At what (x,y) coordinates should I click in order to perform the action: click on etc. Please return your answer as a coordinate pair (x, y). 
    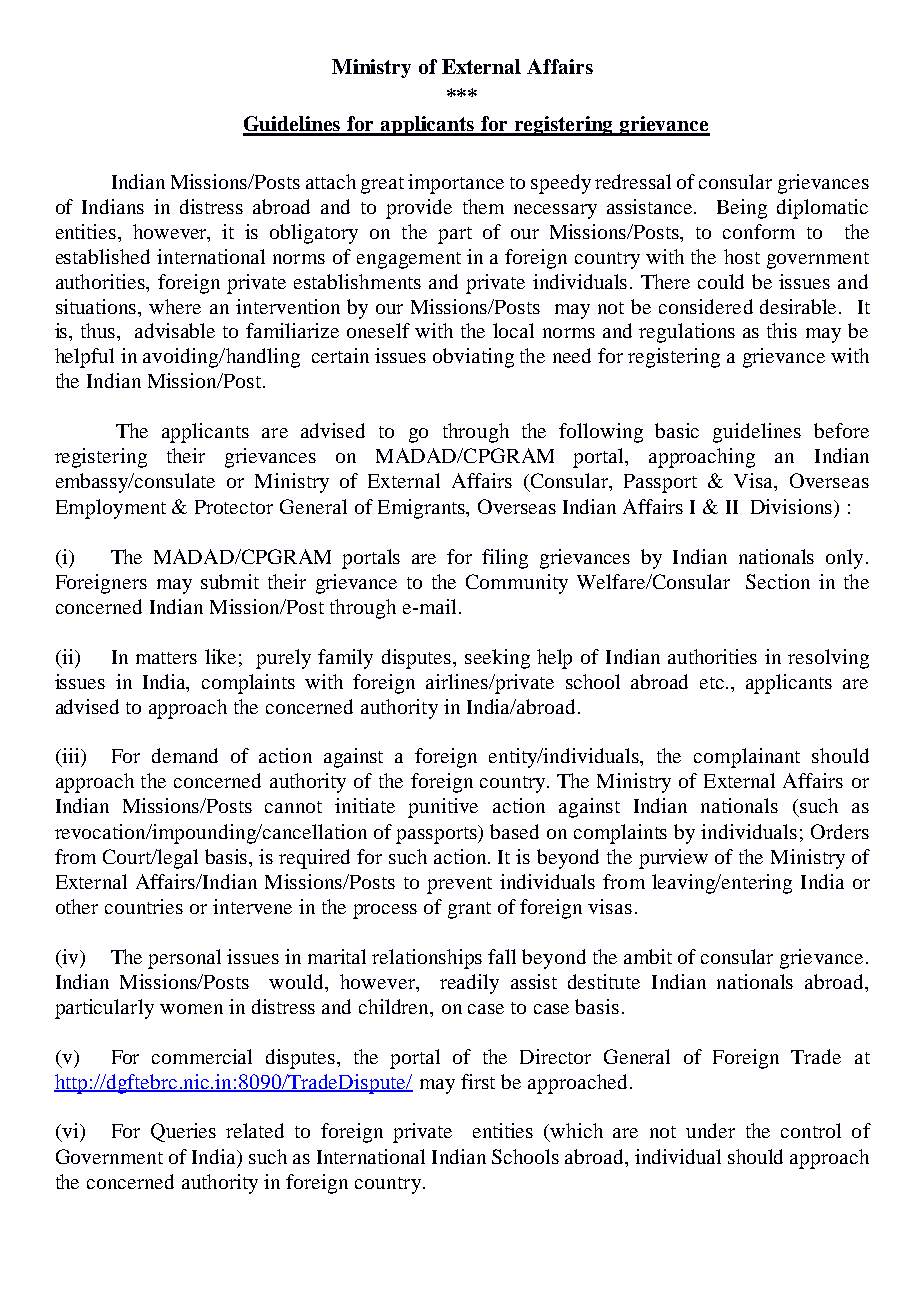
    Looking at the image, I should click on (713, 683).
